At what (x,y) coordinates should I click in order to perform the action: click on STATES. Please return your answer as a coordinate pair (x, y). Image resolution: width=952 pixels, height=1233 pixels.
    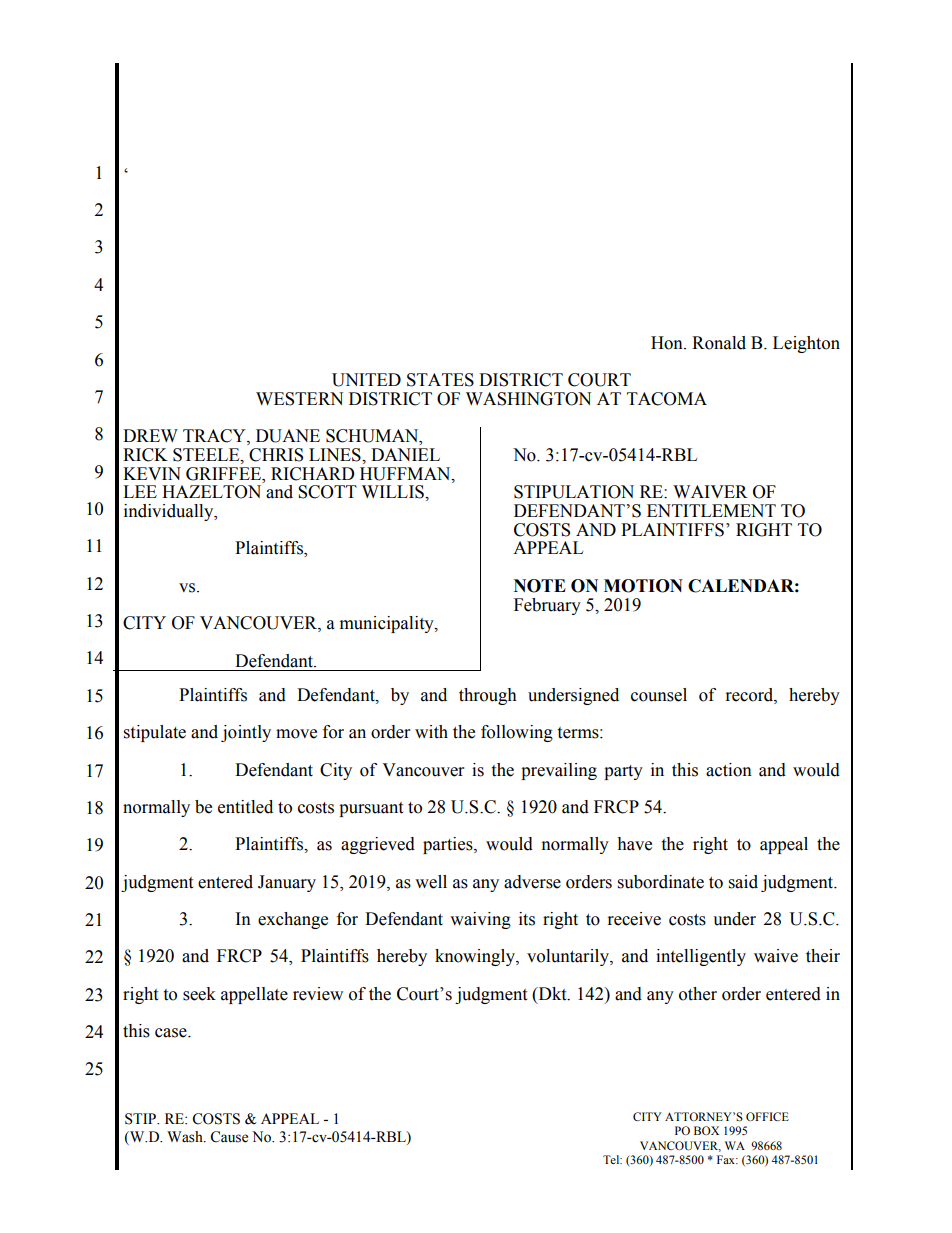
    Looking at the image, I should click on (440, 380).
